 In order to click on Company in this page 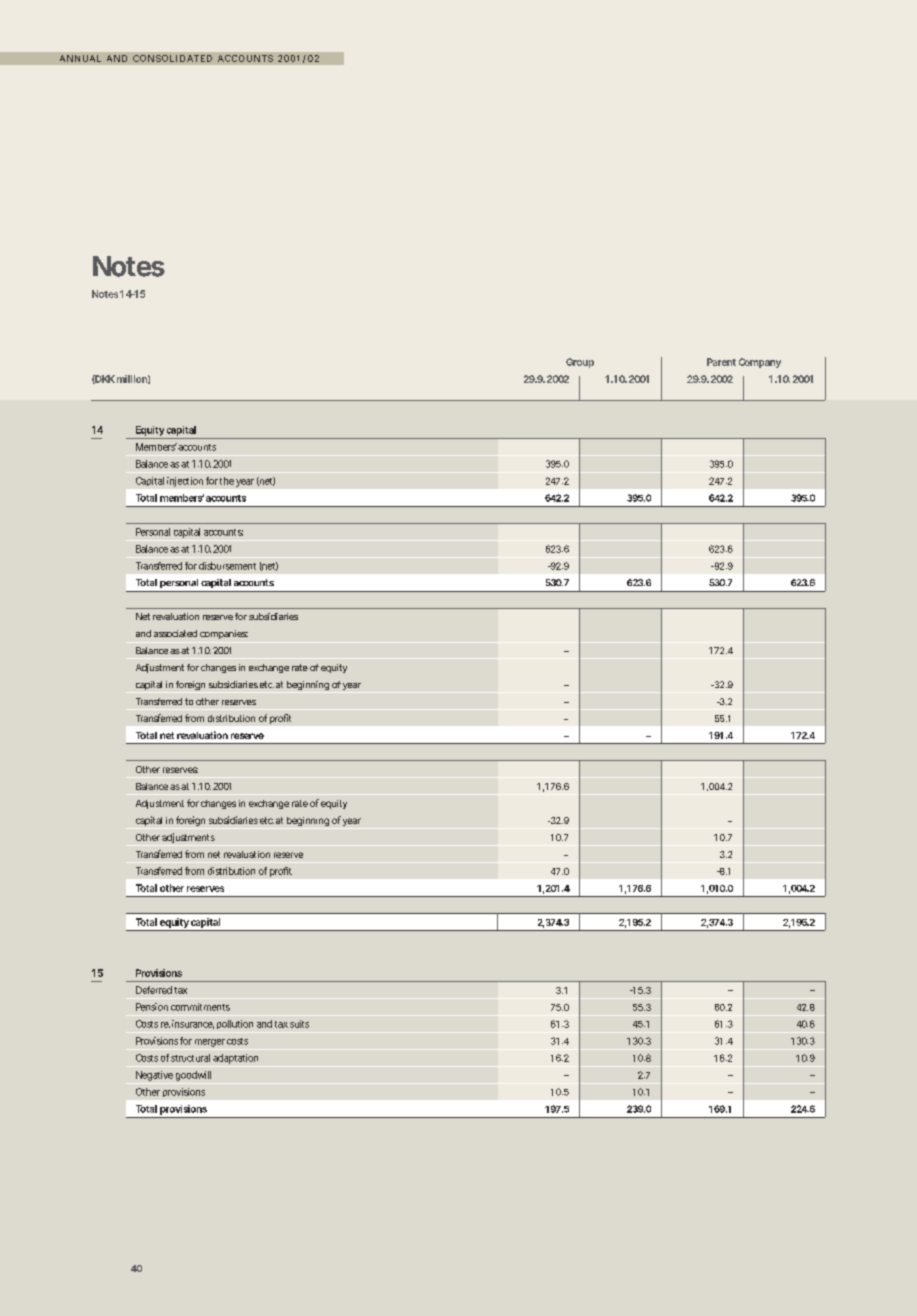, I will do `click(760, 363)`.
